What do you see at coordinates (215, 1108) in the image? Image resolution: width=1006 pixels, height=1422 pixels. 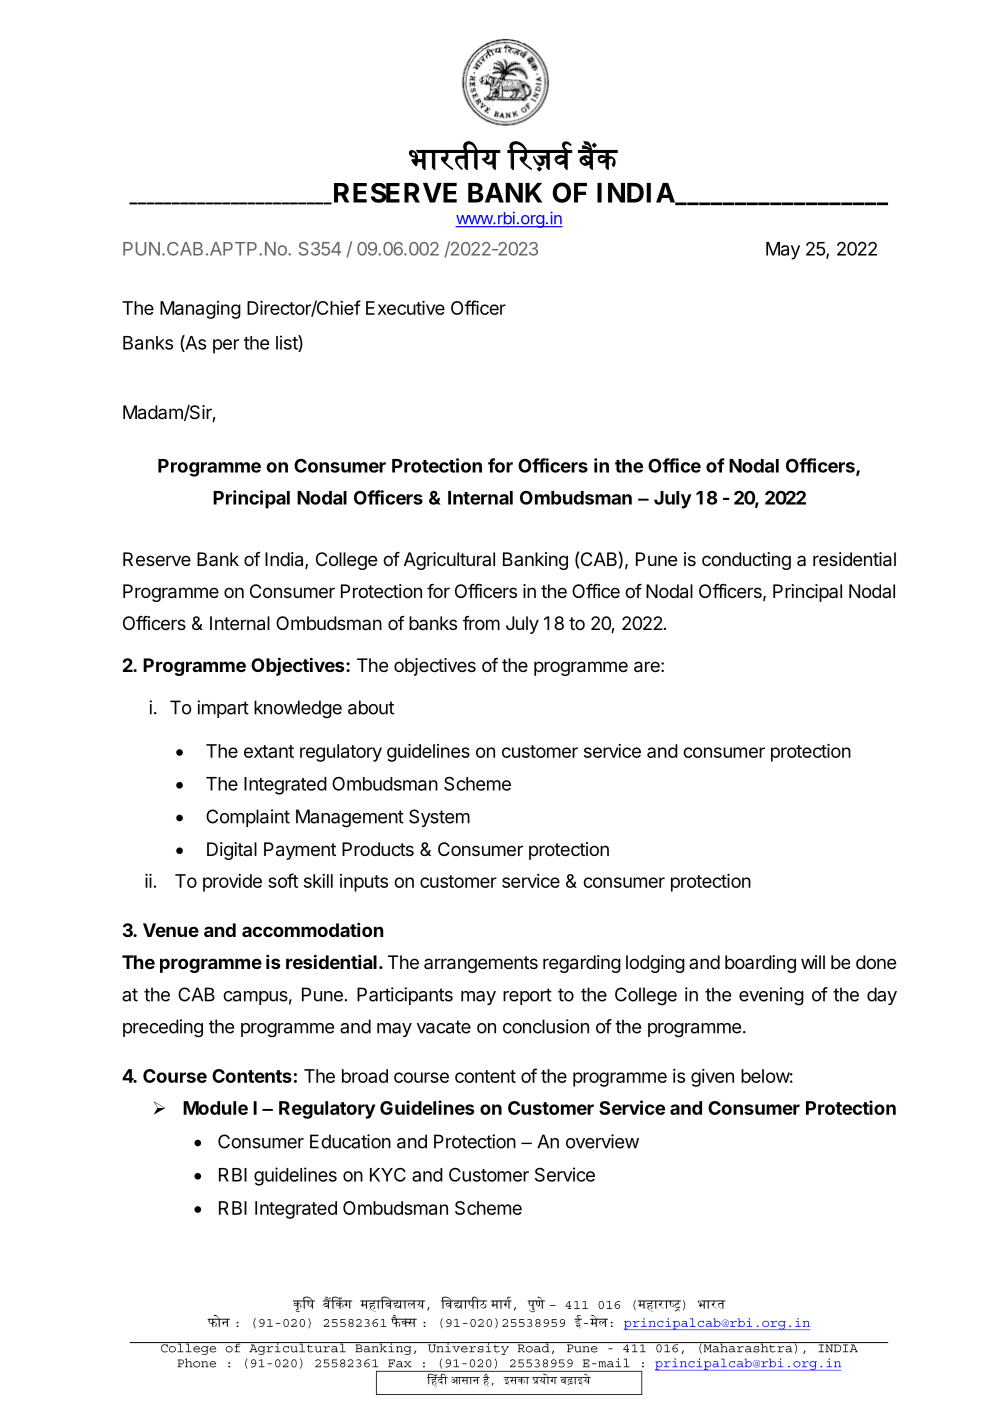 I see `Module` at bounding box center [215, 1108].
